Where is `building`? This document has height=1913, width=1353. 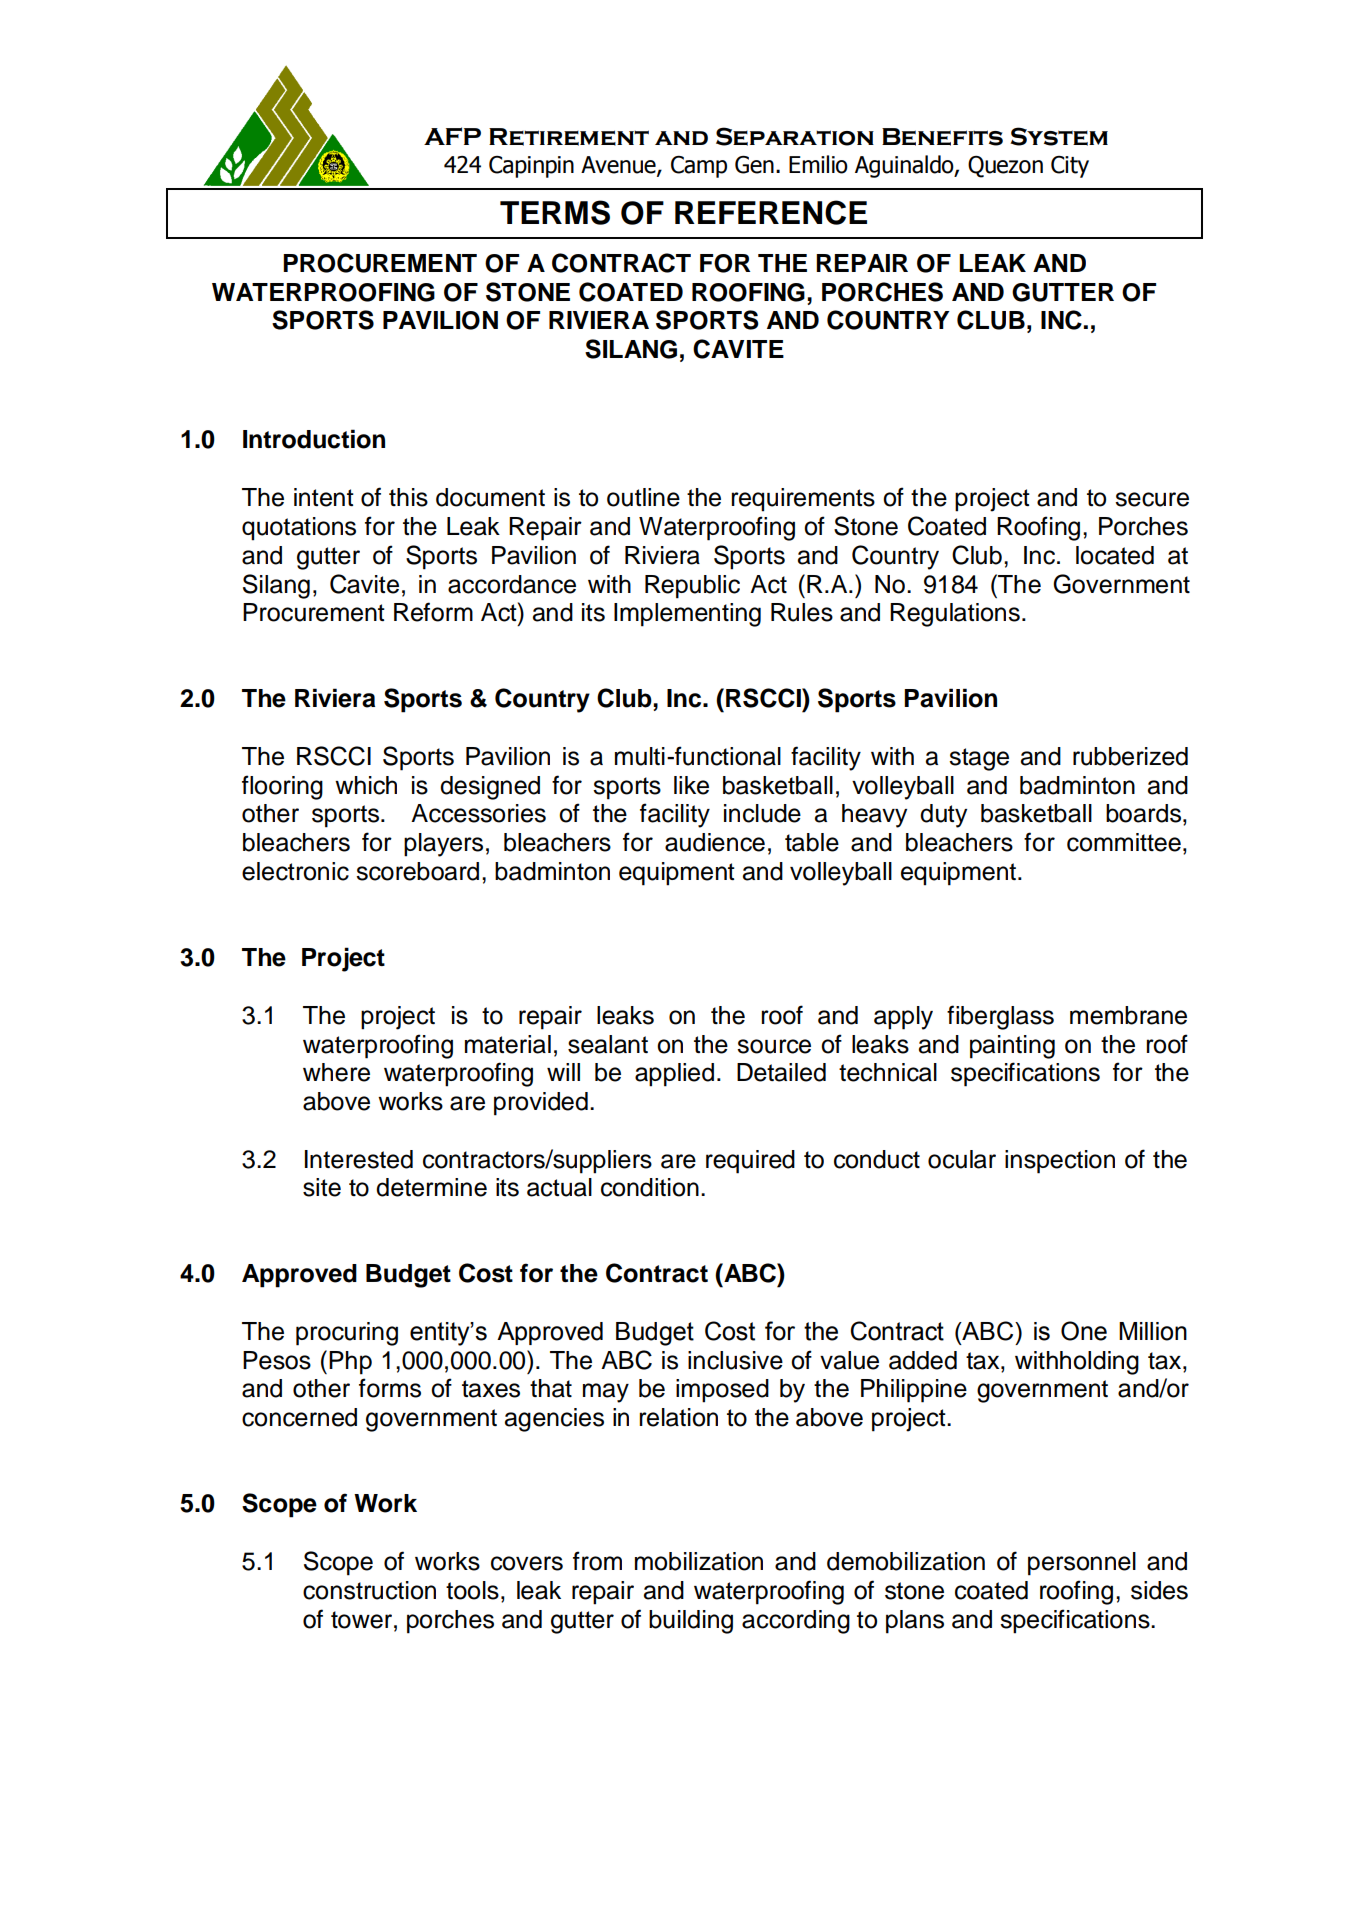 building is located at coordinates (691, 1622).
